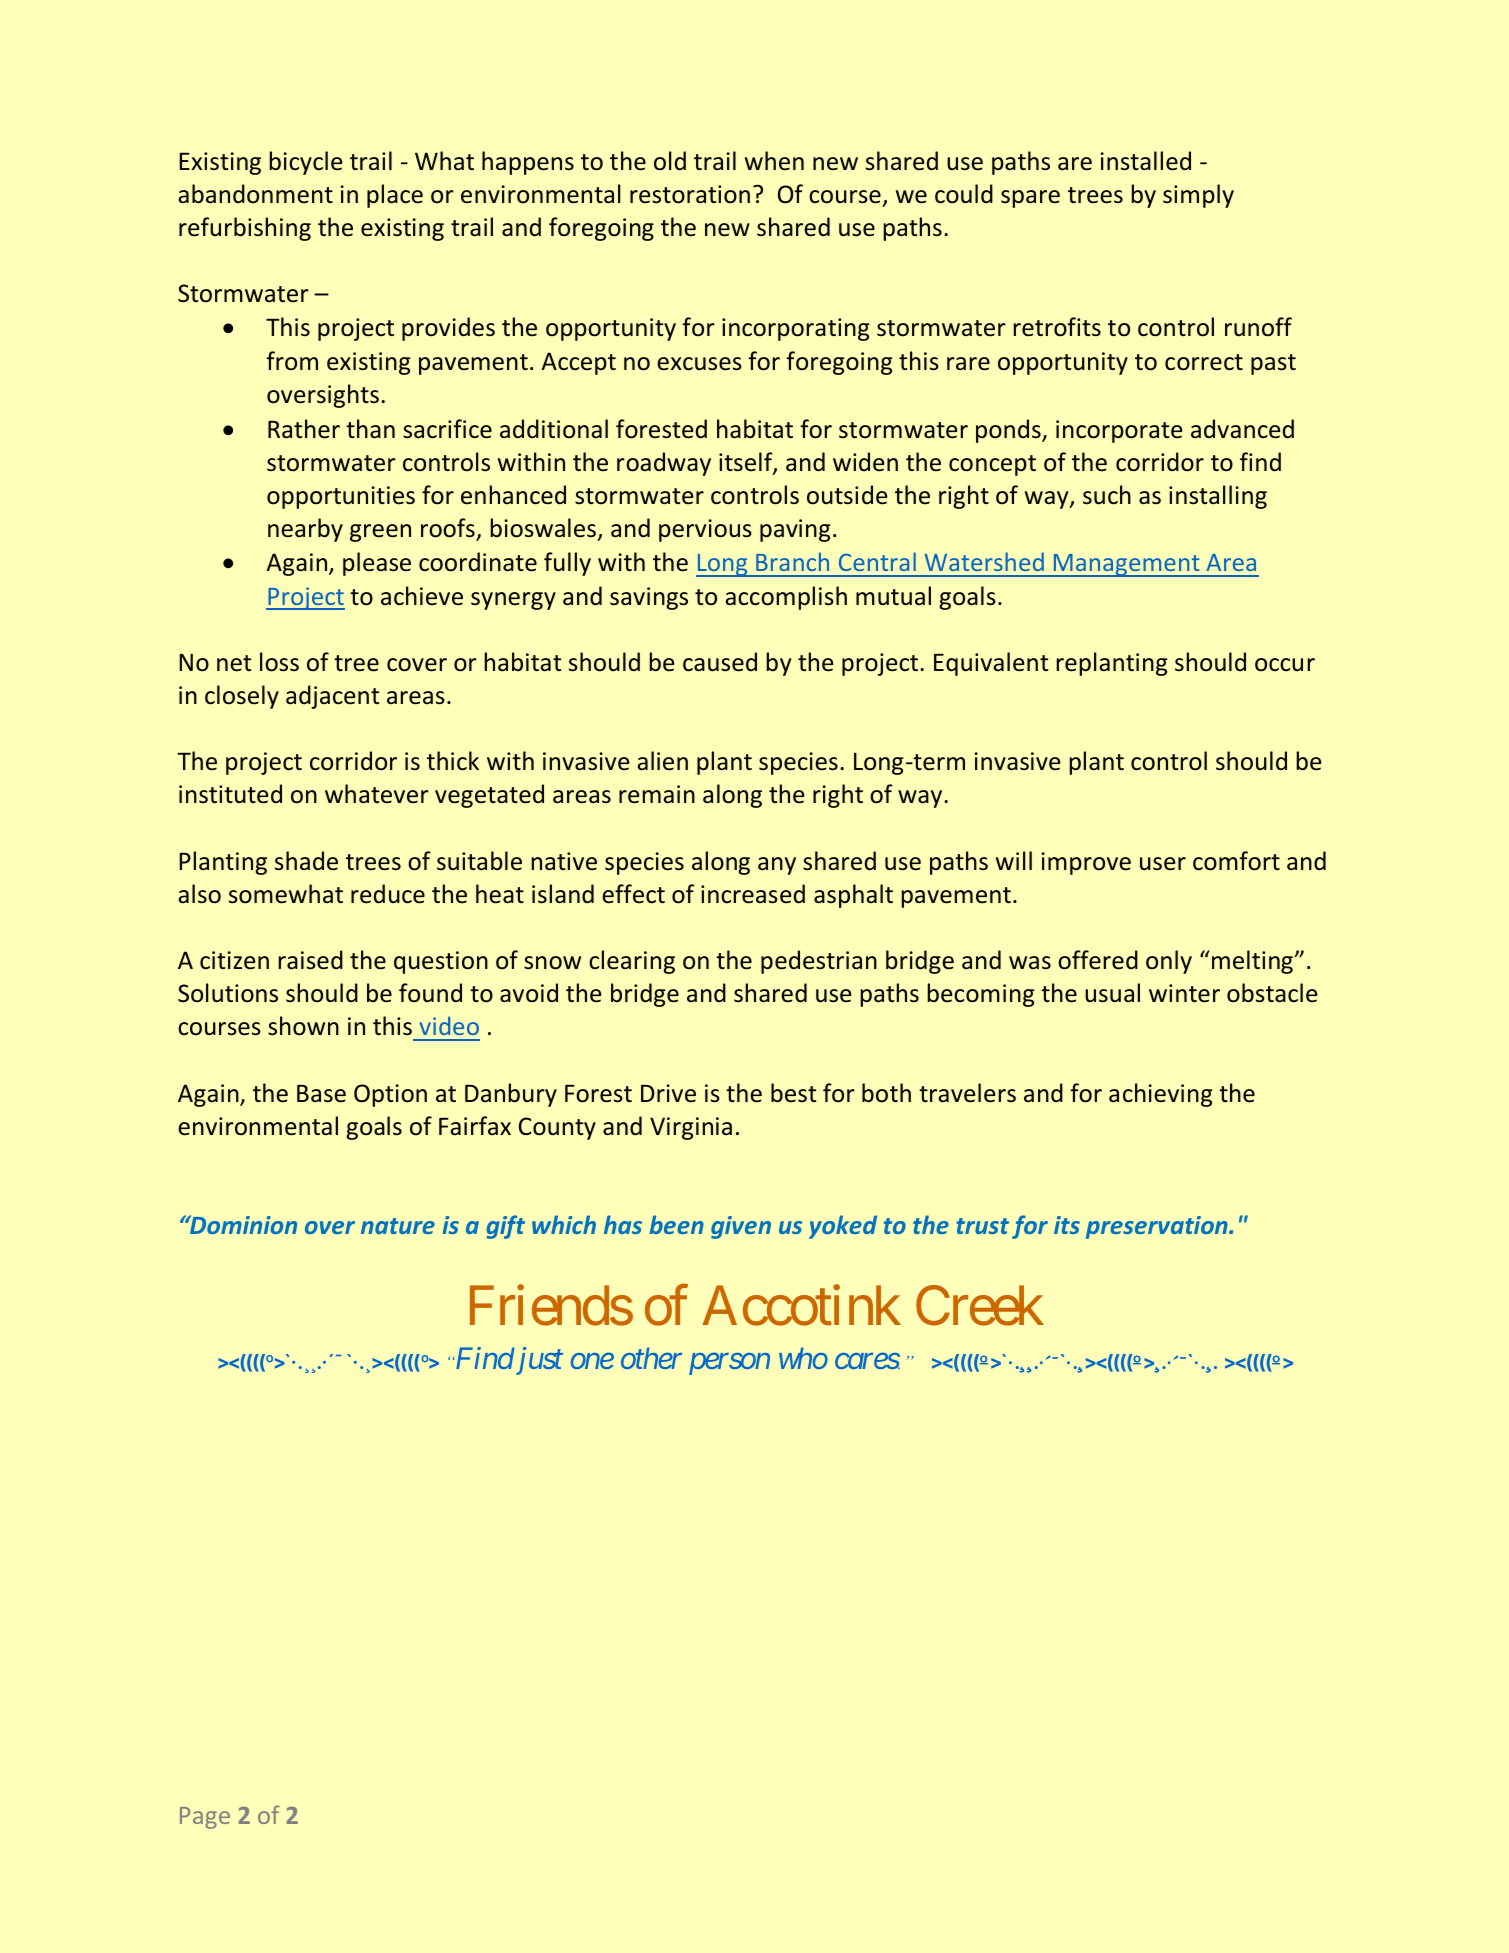 This page has width=1509, height=1953. I want to click on place, so click(395, 196).
